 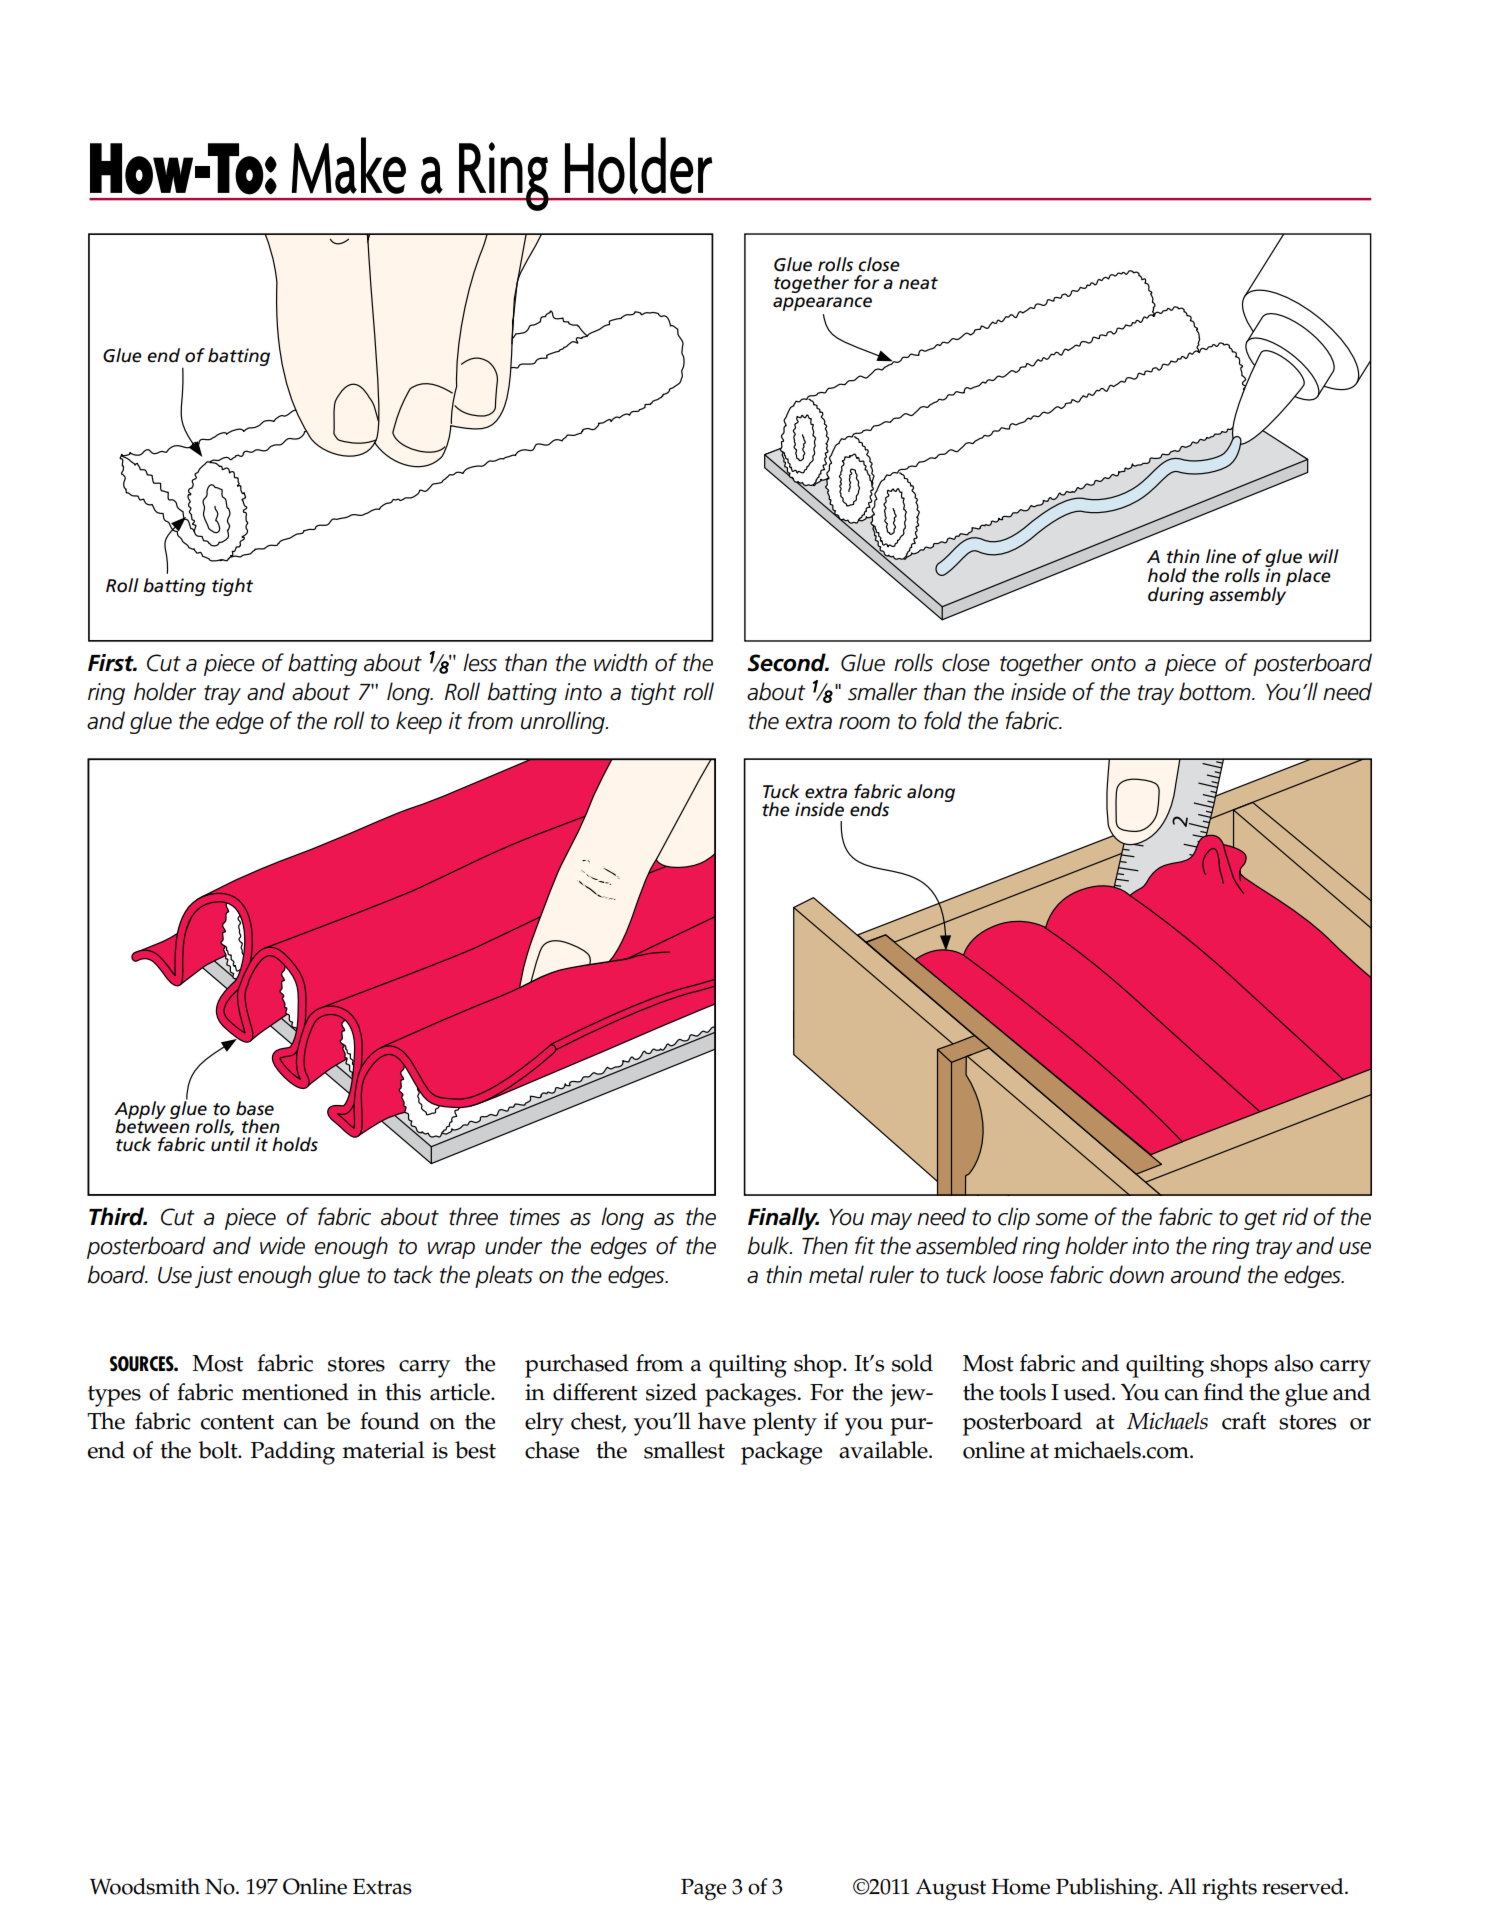 I want to click on rights, so click(x=1229, y=1889).
